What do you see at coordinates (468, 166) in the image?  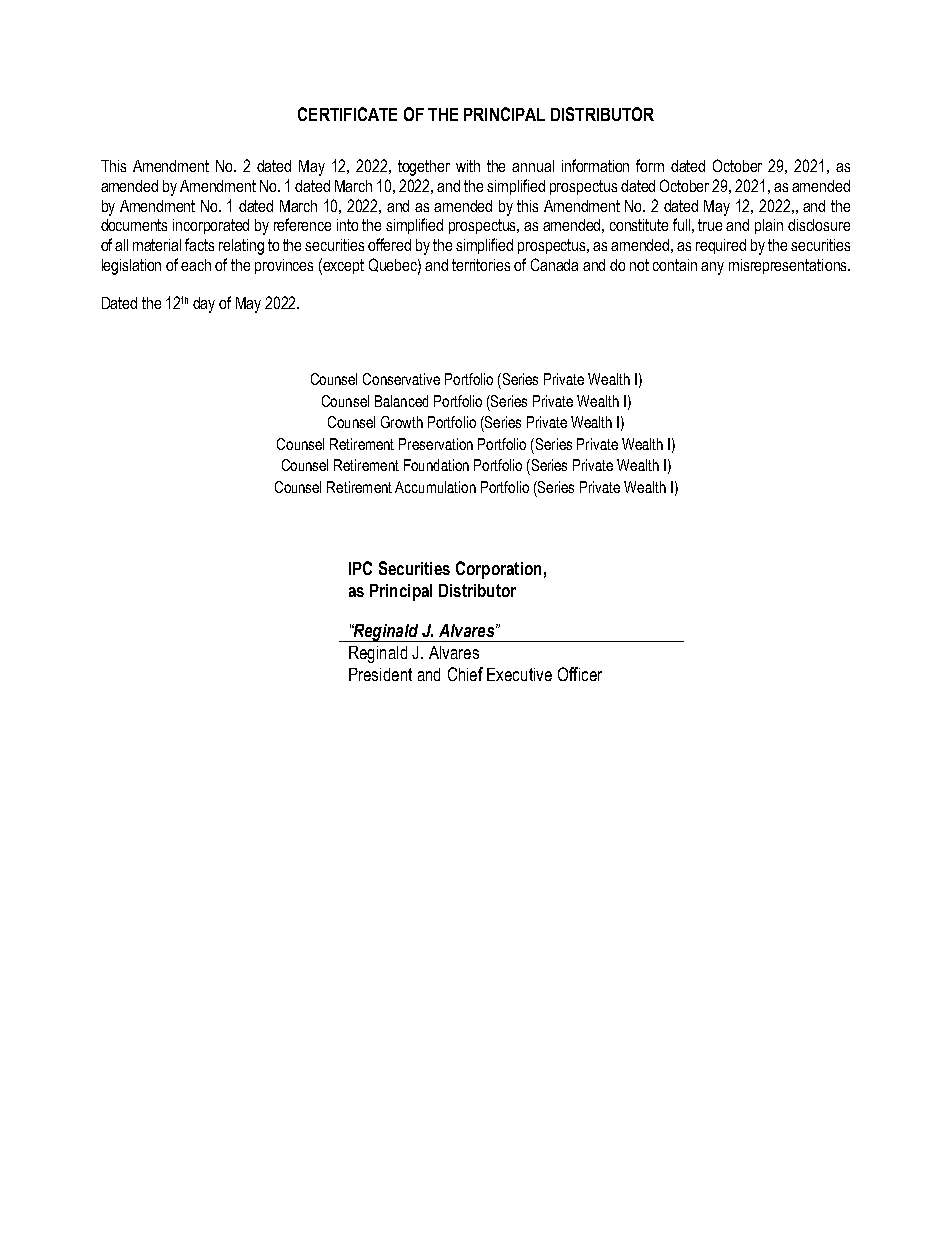 I see `with` at bounding box center [468, 166].
